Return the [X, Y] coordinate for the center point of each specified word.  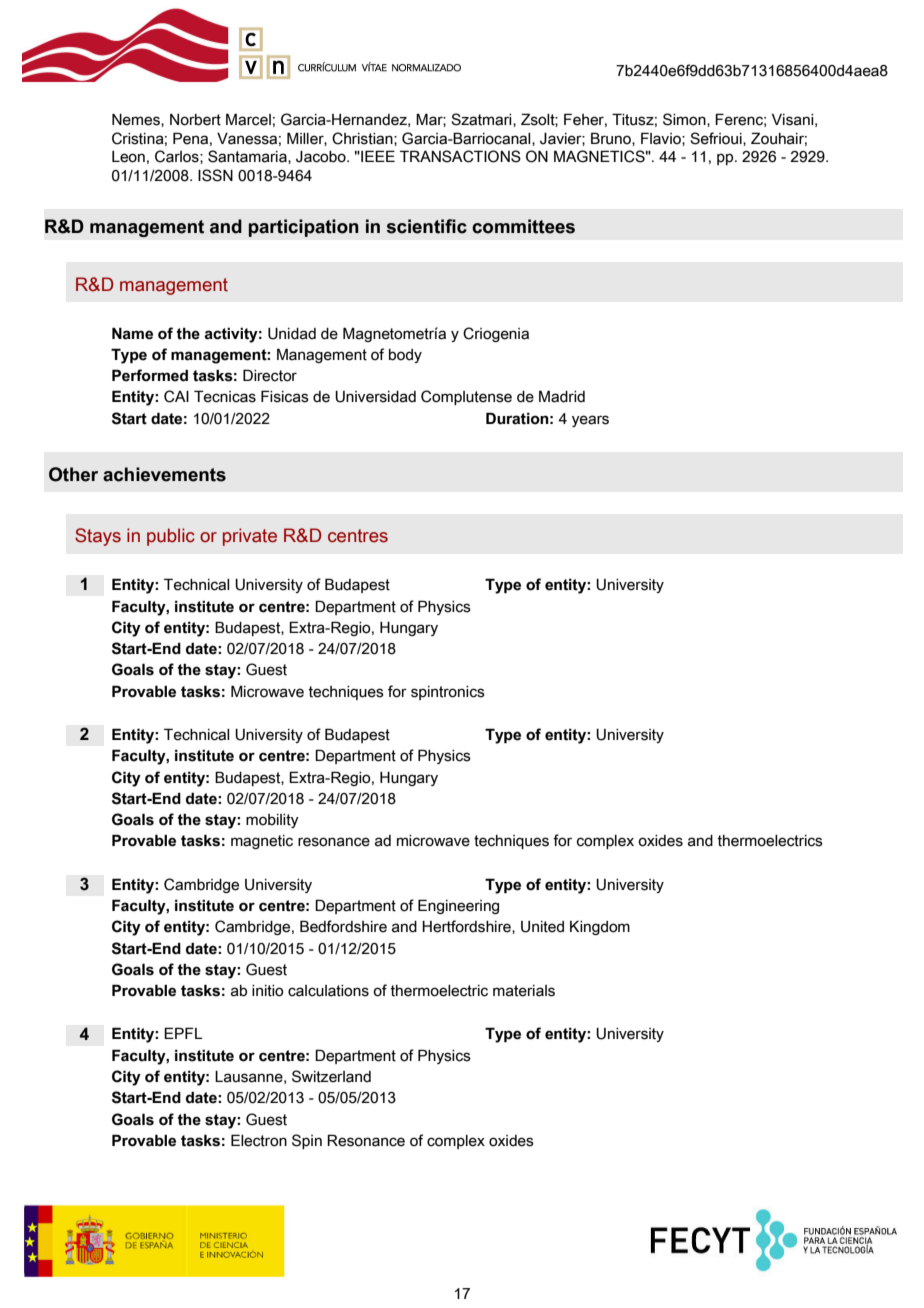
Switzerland [331, 1076]
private [250, 537]
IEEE [377, 156]
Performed [150, 375]
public [171, 537]
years [590, 421]
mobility [272, 821]
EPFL [183, 1033]
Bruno [612, 139]
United [542, 927]
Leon [128, 157]
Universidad [375, 397]
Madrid [562, 396]
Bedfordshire [343, 926]
